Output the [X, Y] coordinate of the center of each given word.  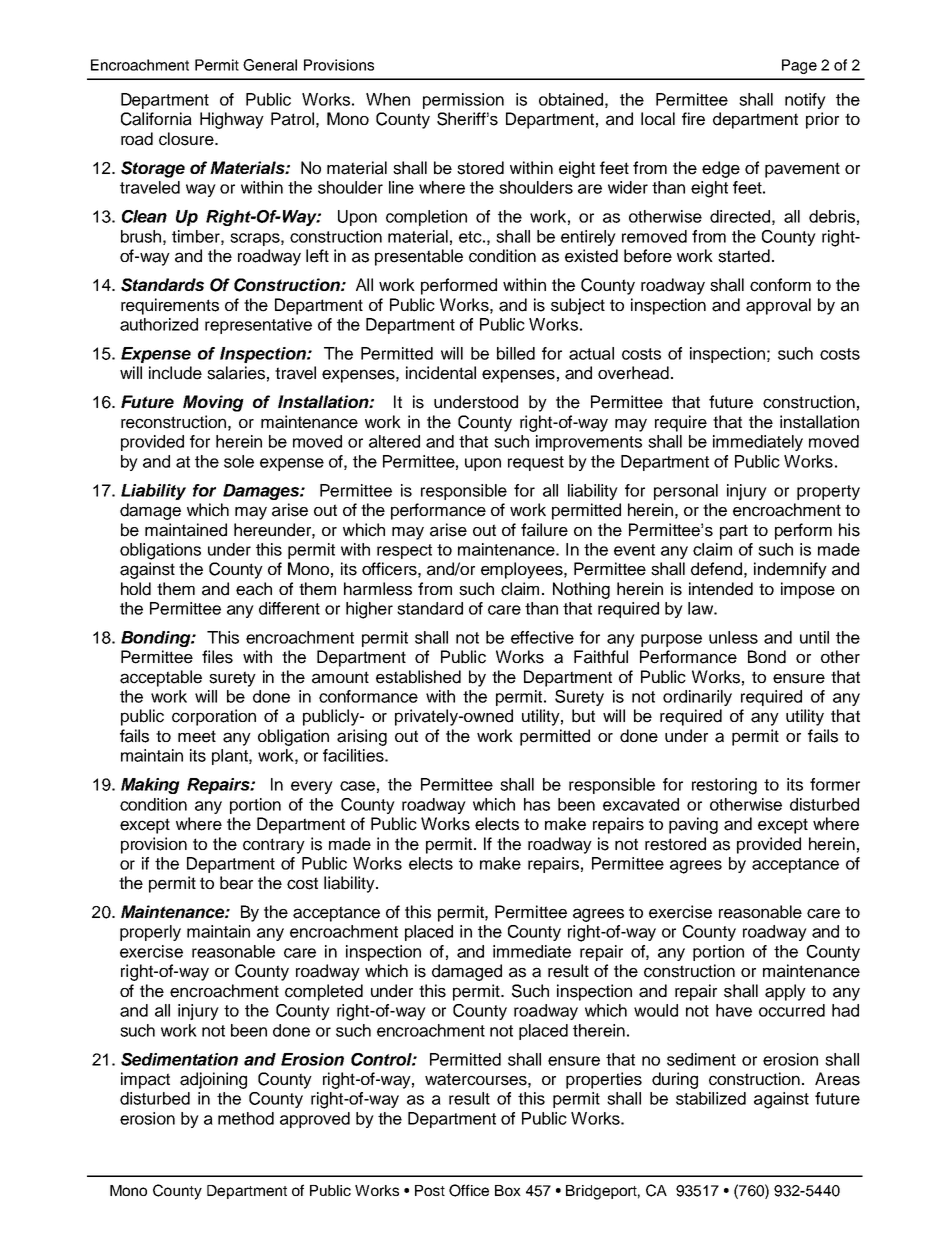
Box [508, 1190]
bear [236, 883]
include [175, 373]
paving [693, 825]
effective [542, 637]
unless [733, 637]
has [537, 804]
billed [516, 353]
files [217, 657]
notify [805, 101]
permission [463, 101]
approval [778, 306]
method [246, 1118]
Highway [232, 120]
